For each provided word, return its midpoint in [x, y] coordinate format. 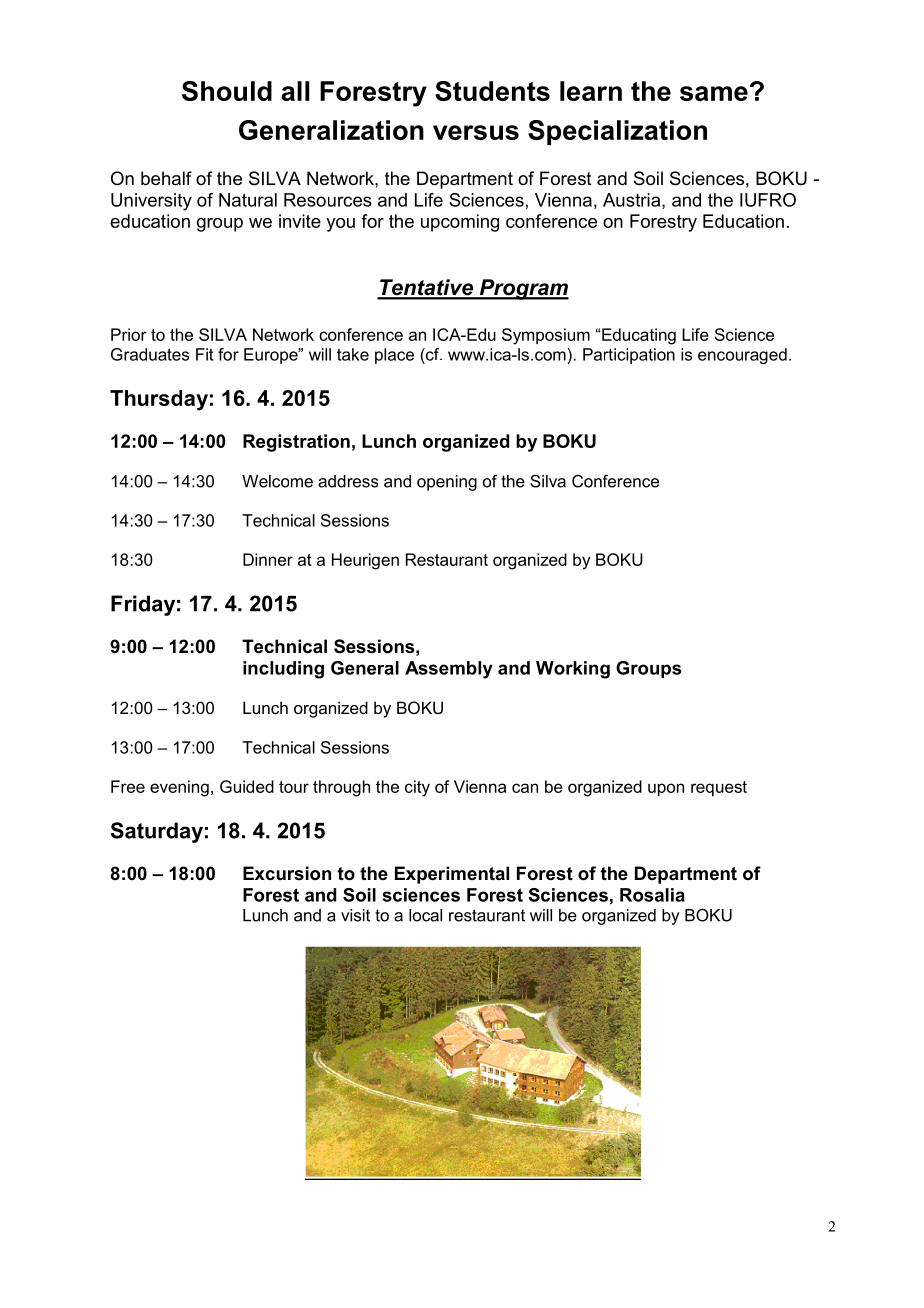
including [283, 670]
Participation [629, 356]
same [714, 93]
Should [227, 91]
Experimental [452, 875]
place [394, 356]
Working [573, 670]
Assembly [449, 670]
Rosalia [652, 895]
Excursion [287, 873]
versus [476, 132]
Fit [205, 354]
